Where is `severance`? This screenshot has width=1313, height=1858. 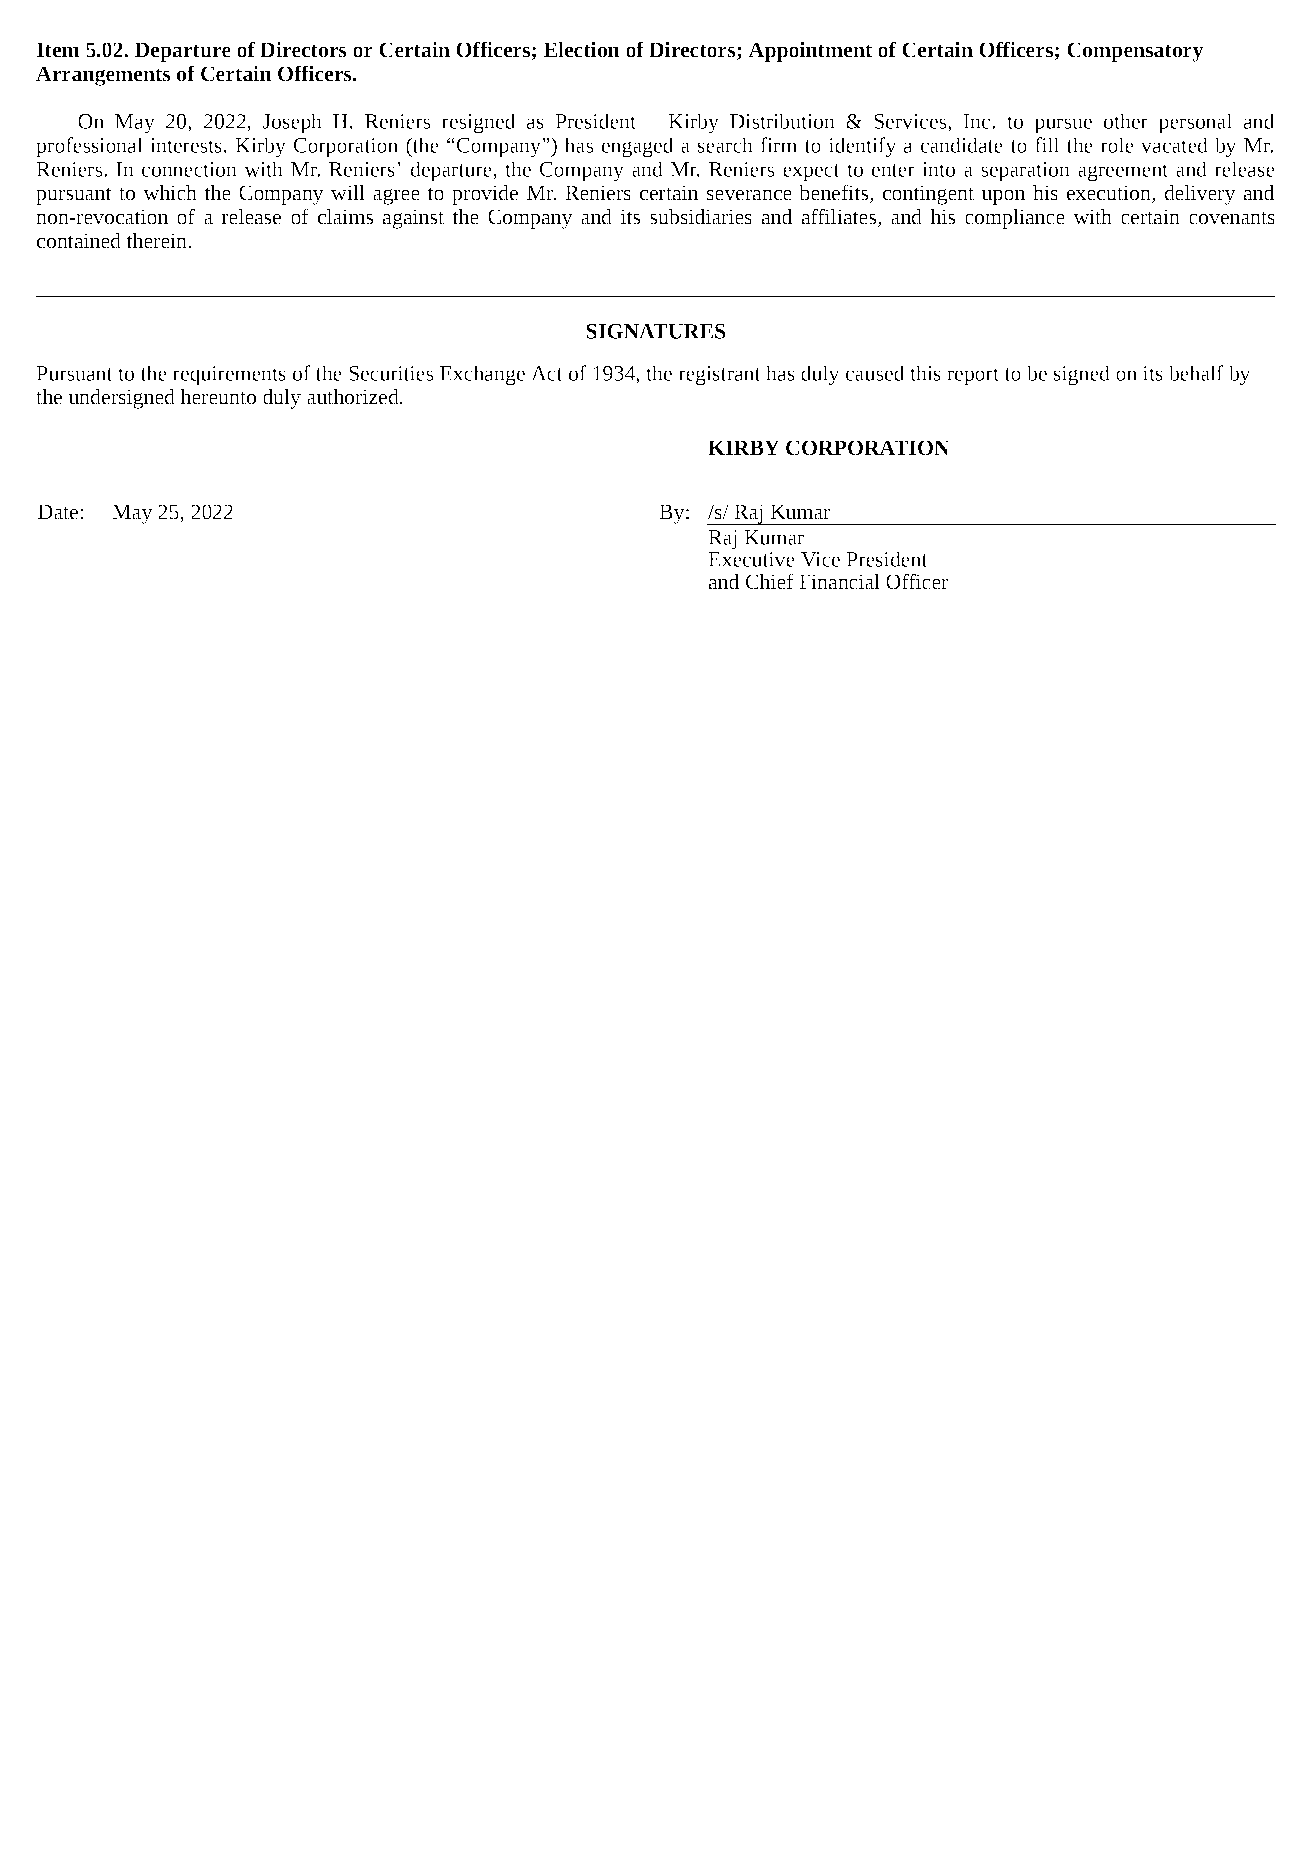 severance is located at coordinates (749, 195).
